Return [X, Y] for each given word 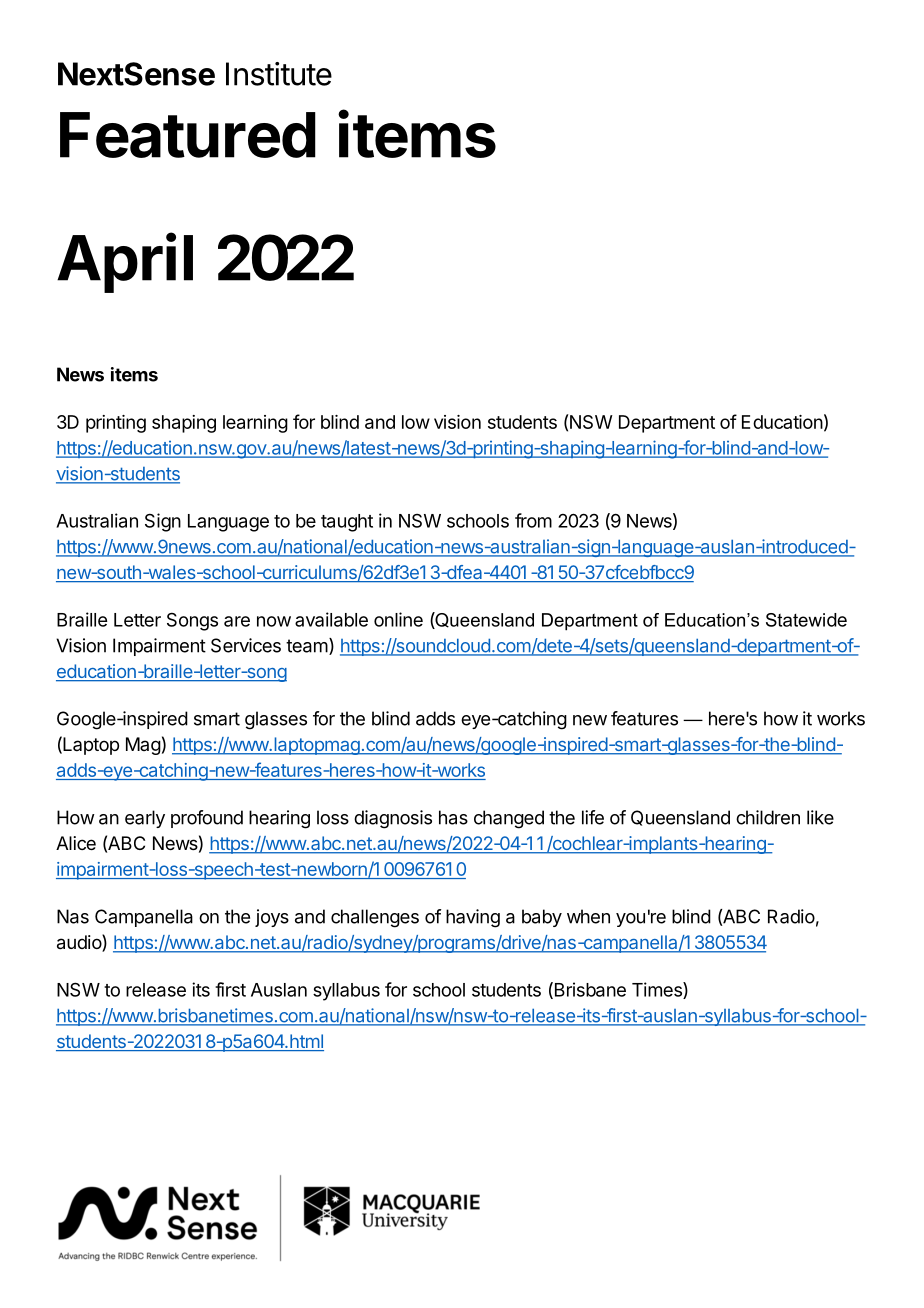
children [768, 817]
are [237, 621]
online [398, 619]
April [125, 263]
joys [272, 918]
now [274, 621]
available [331, 619]
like [820, 817]
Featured [188, 135]
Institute [279, 74]
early [145, 819]
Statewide [806, 620]
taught [347, 523]
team [307, 646]
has [453, 817]
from [533, 520]
